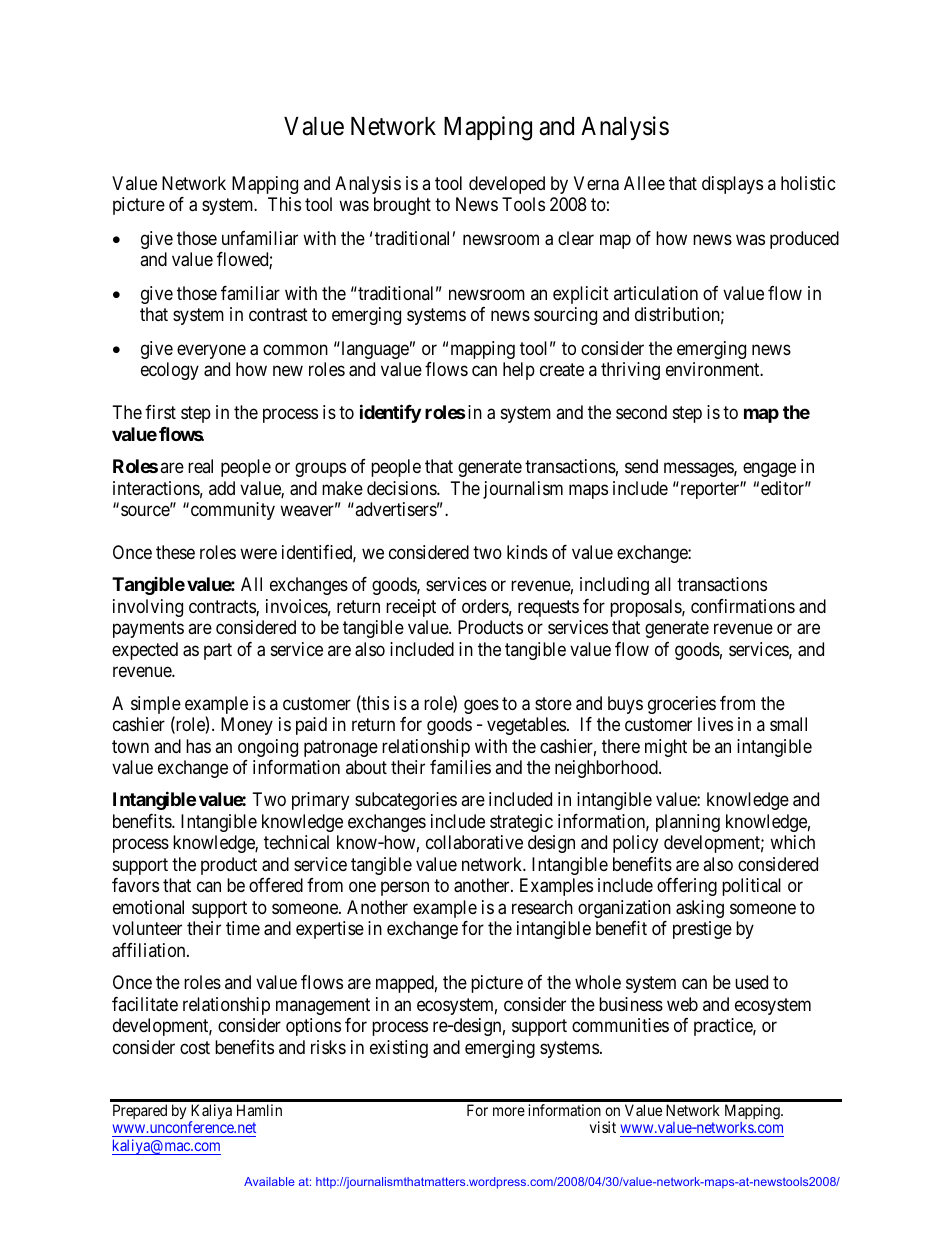  Describe the element at coordinates (269, 1181) in the document. I see `Available` at that location.
